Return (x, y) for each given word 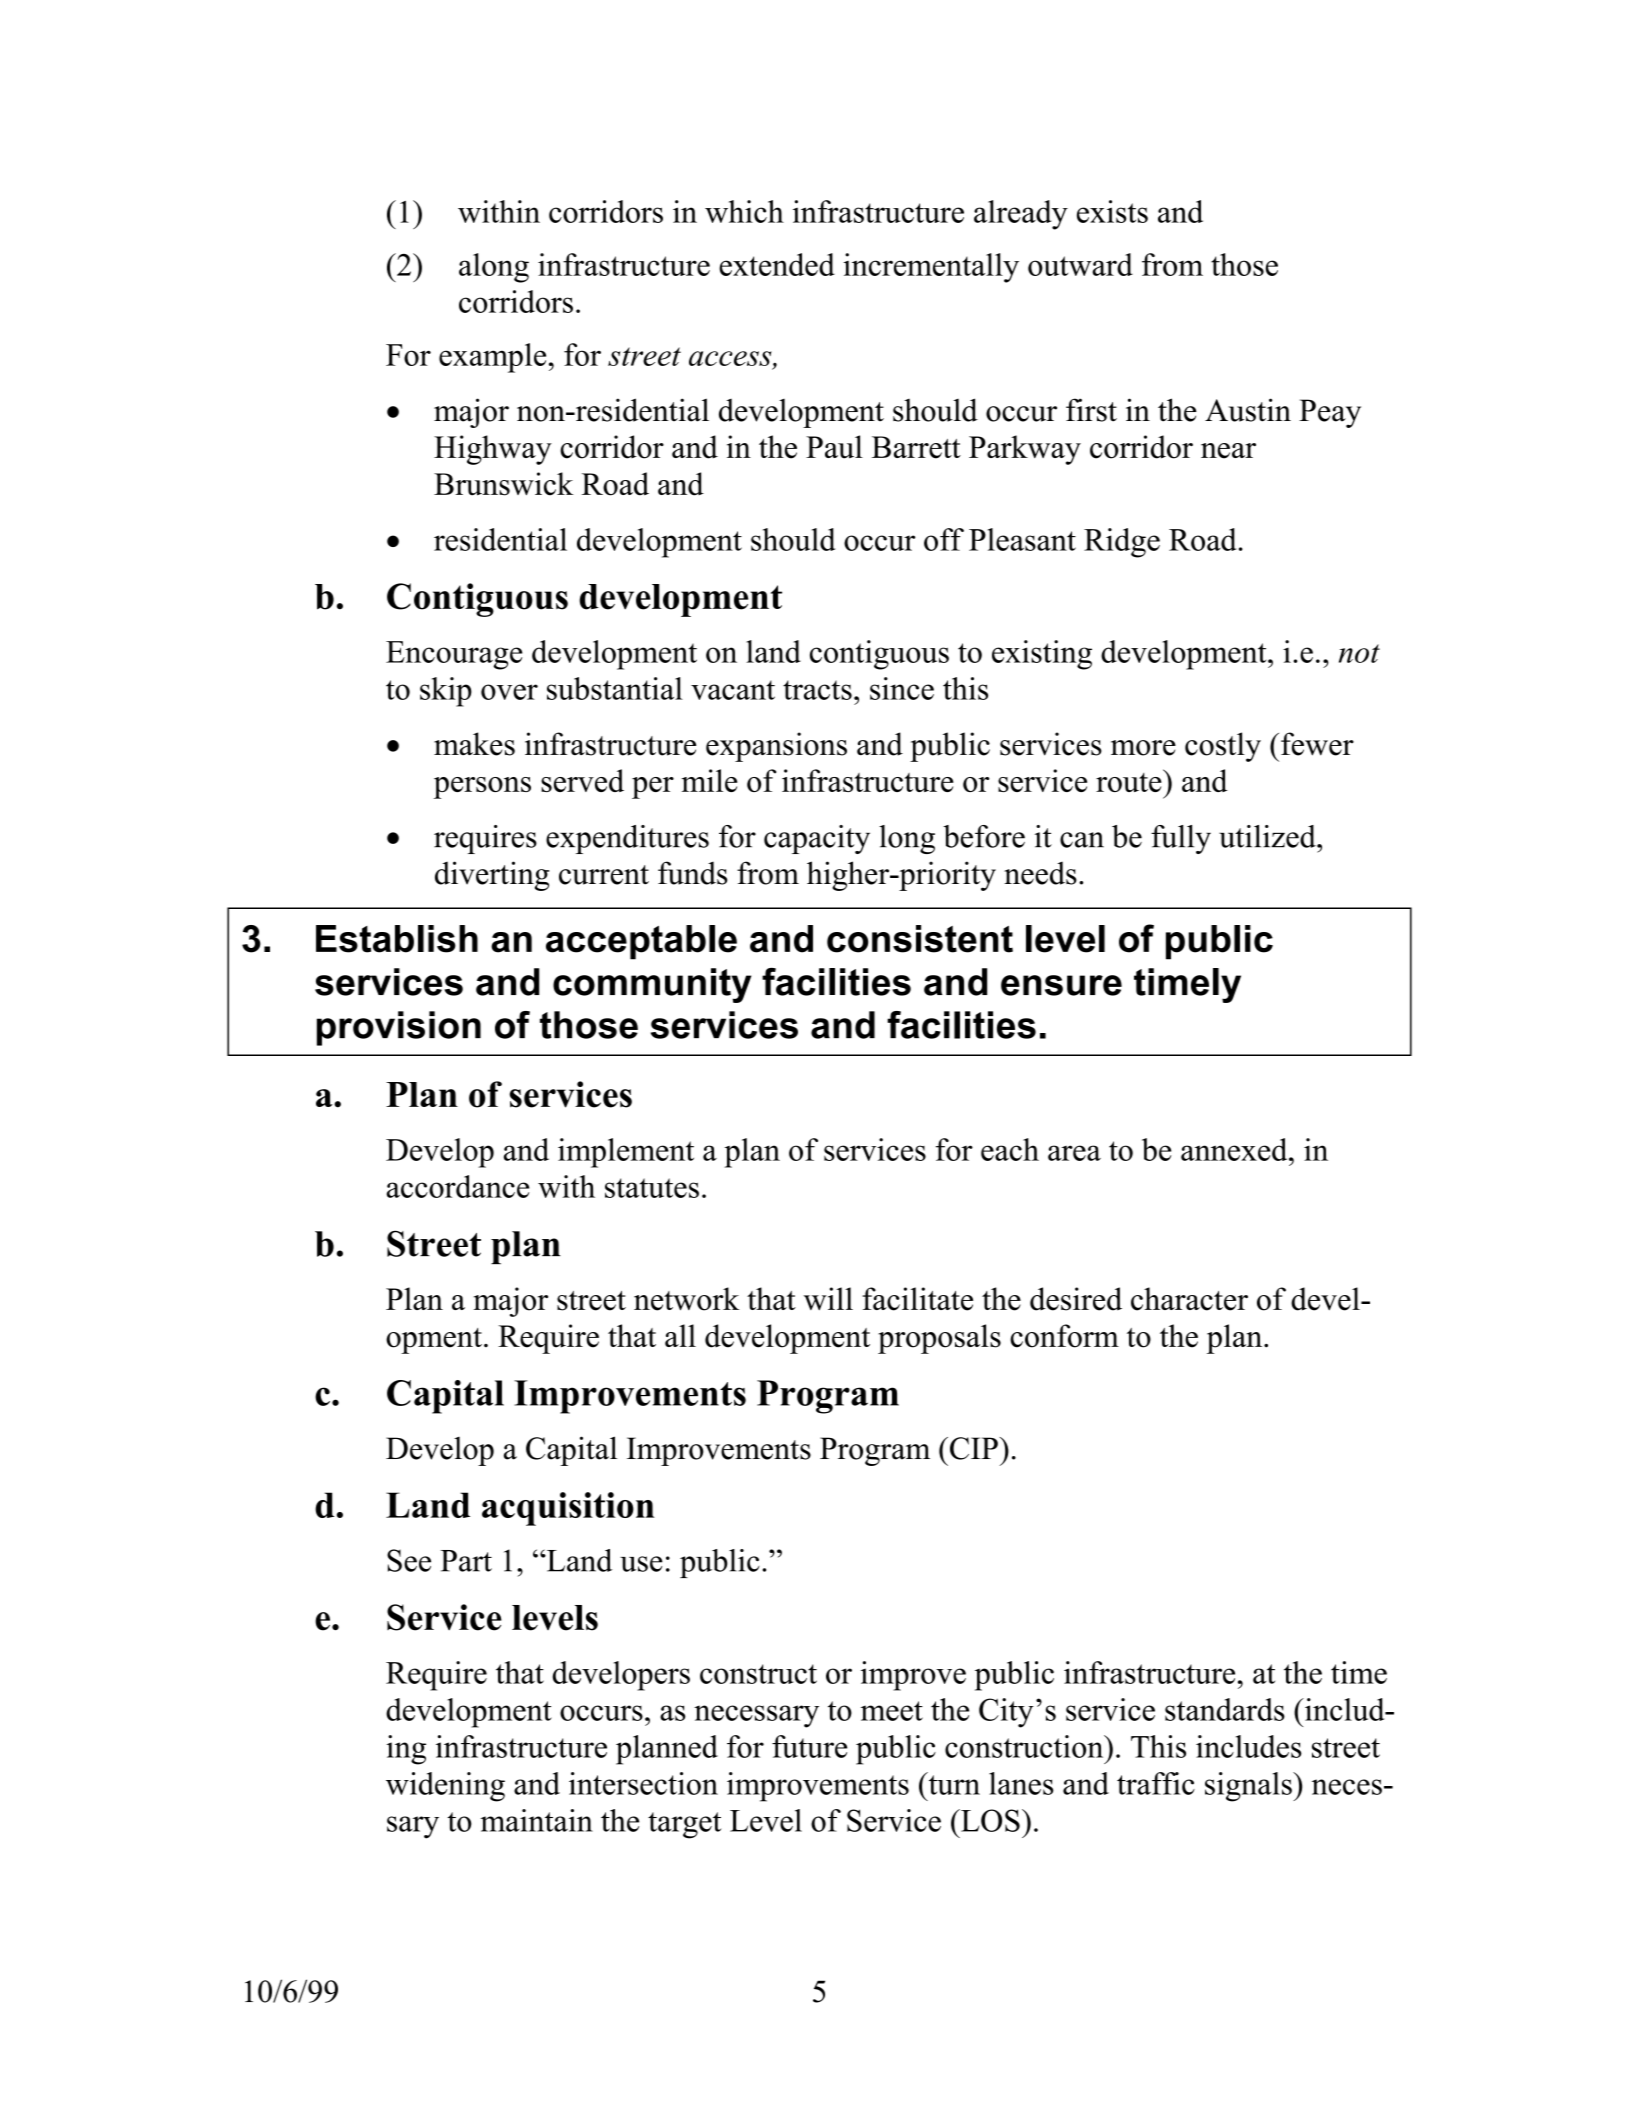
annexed (1235, 1149)
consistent (920, 939)
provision (399, 1028)
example (492, 358)
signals (1249, 1787)
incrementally (931, 268)
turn (953, 1784)
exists (1112, 211)
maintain (536, 1820)
